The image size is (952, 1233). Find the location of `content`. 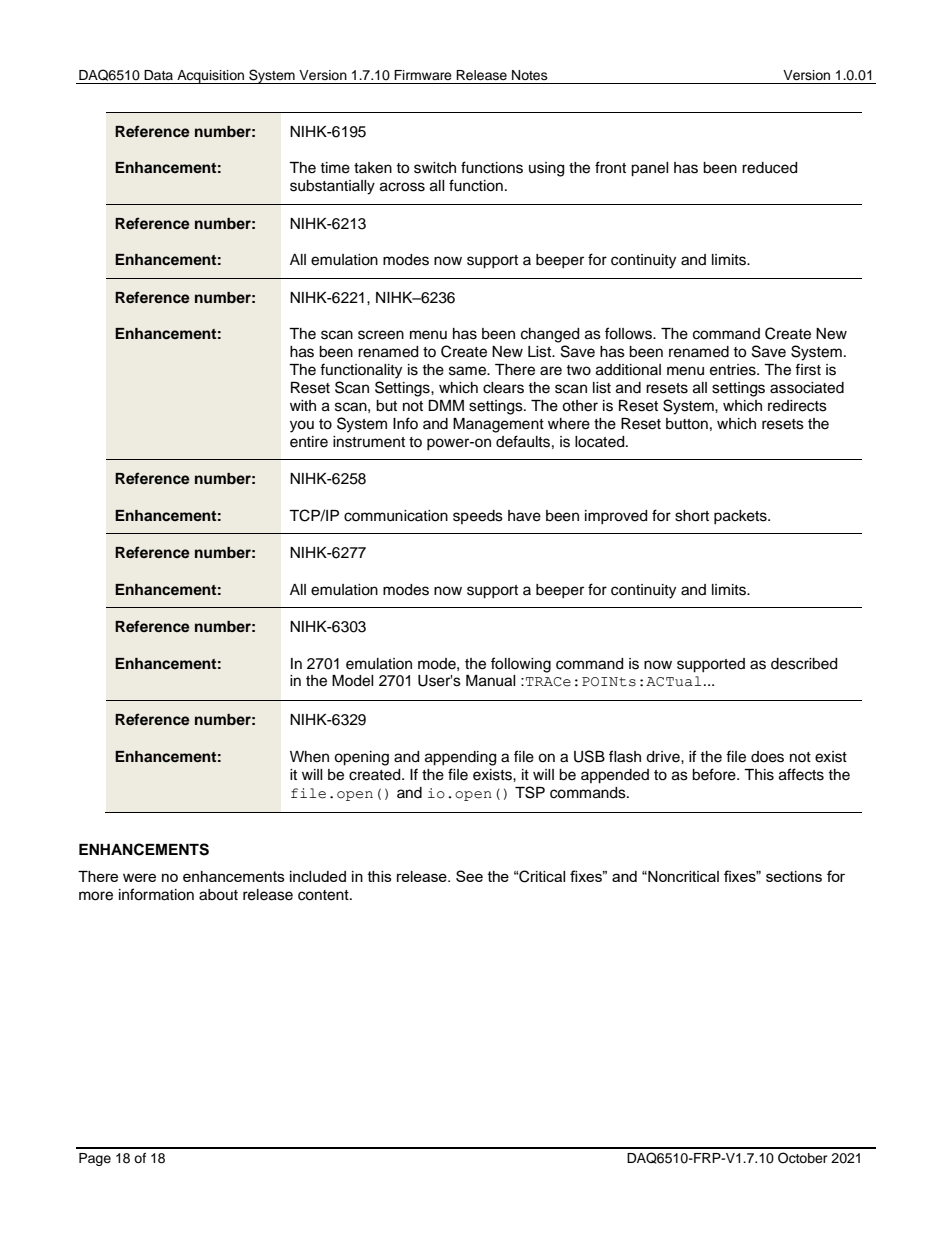

content is located at coordinates (324, 895).
